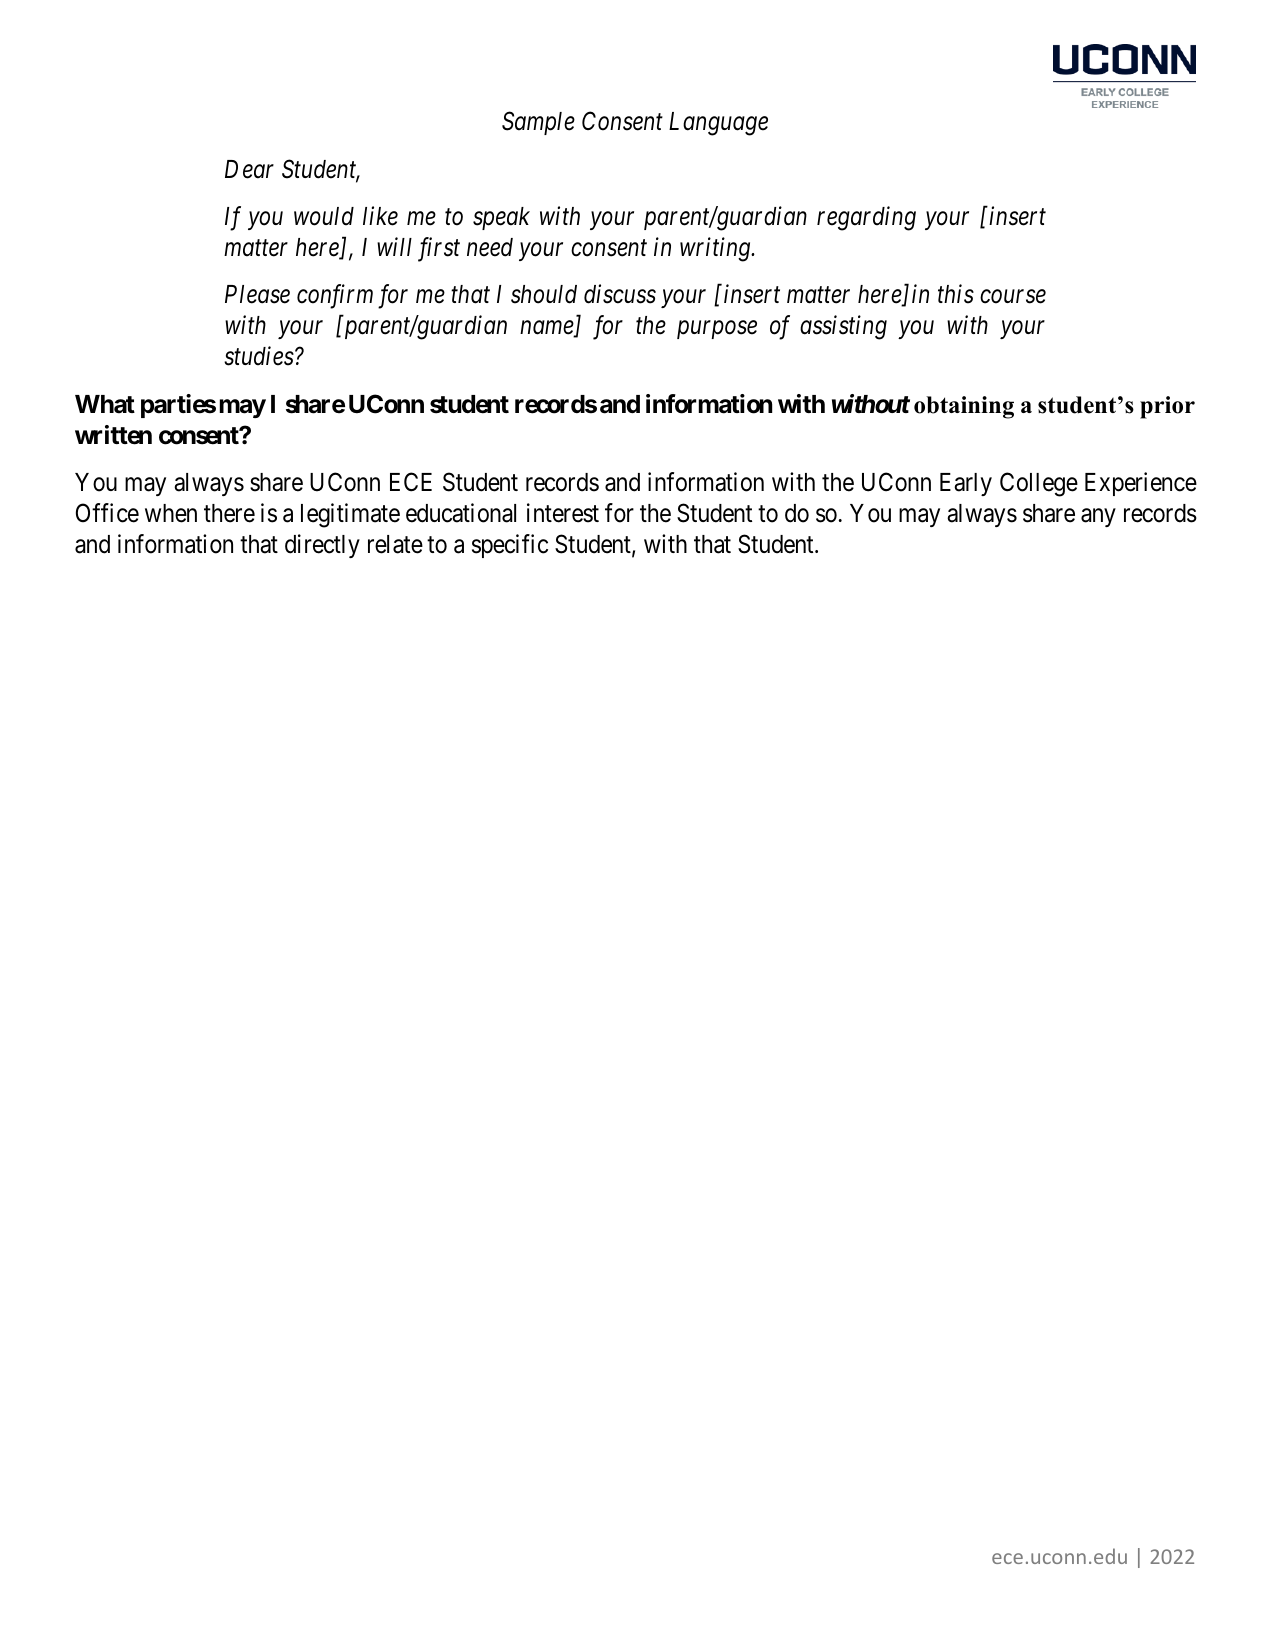 This screenshot has height=1643, width=1270. I want to click on studies, so click(259, 356).
